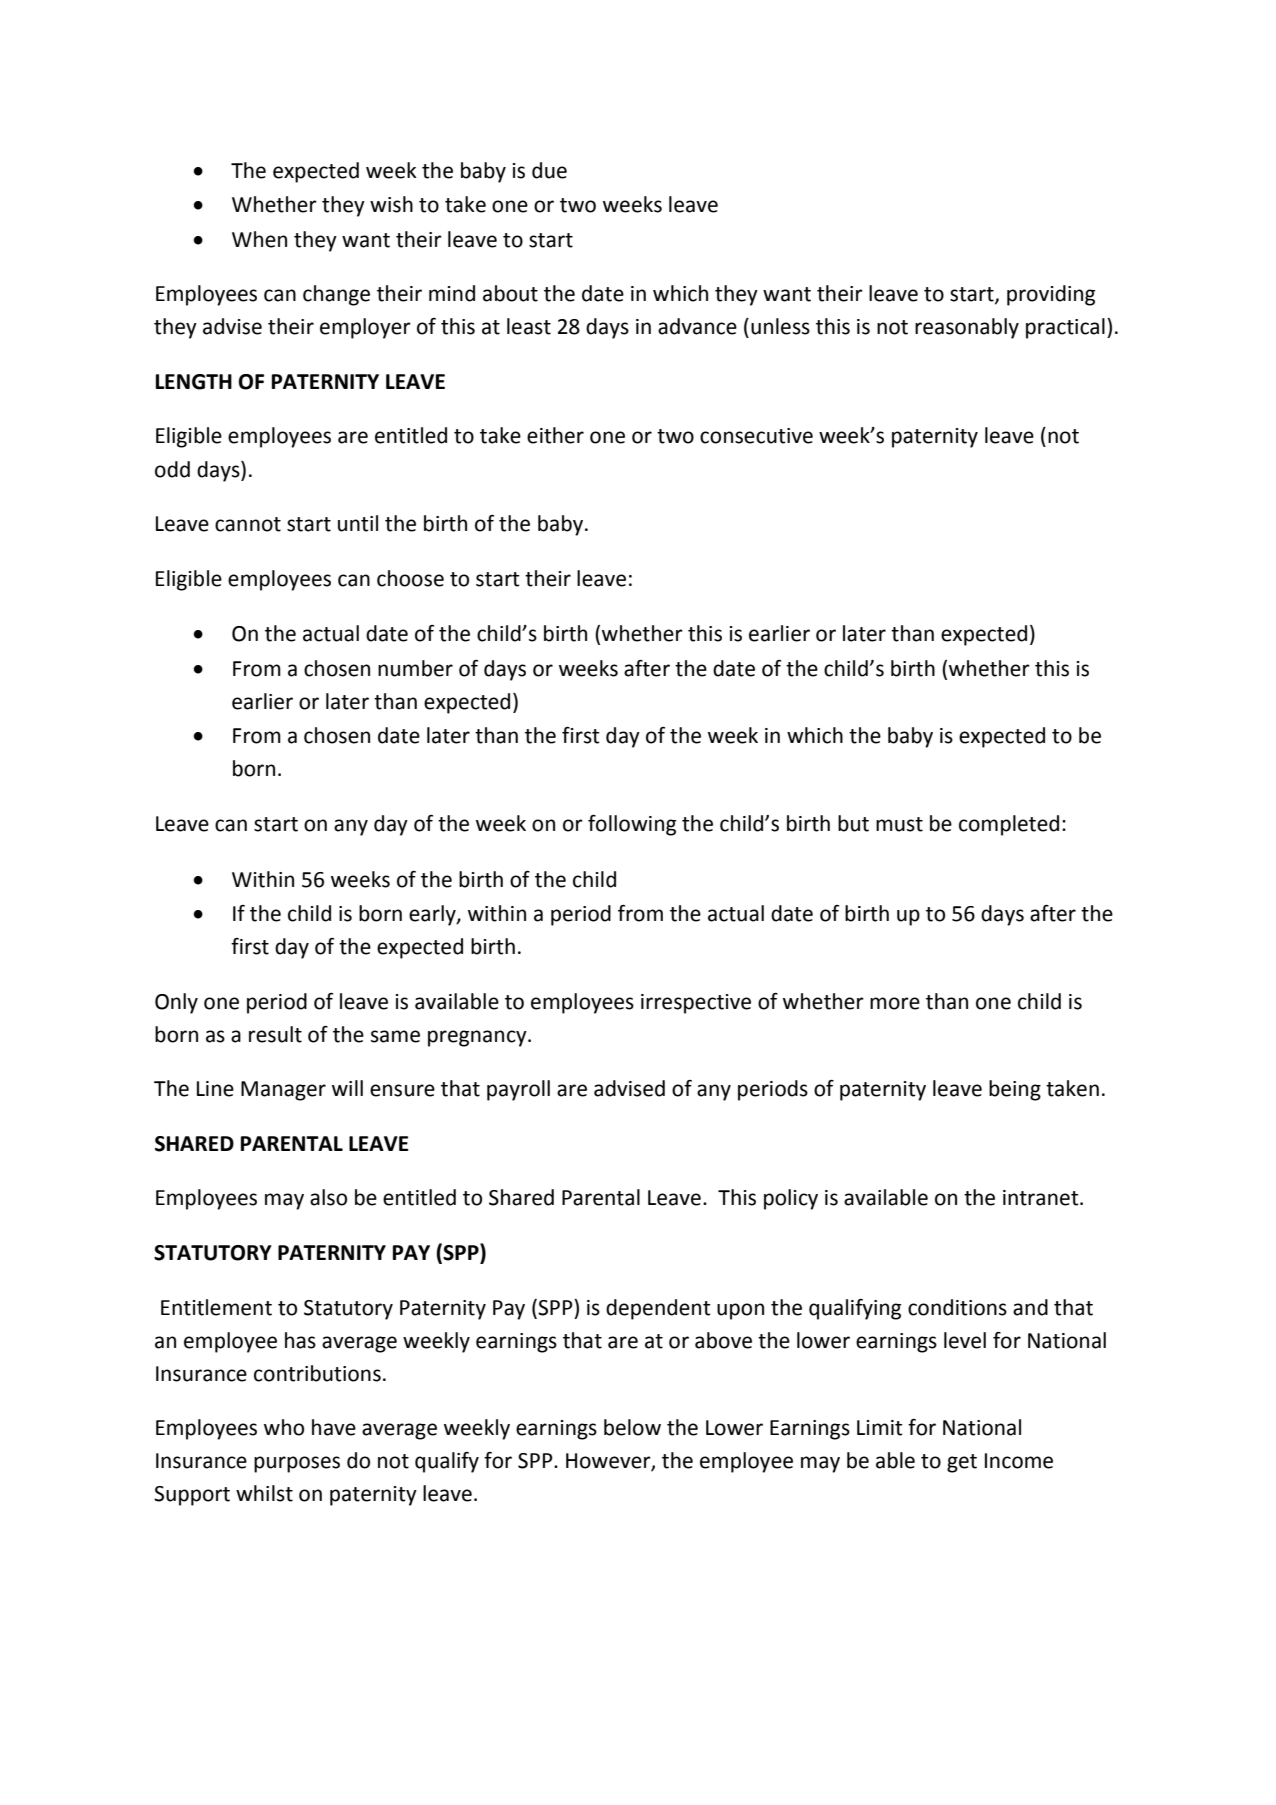 The image size is (1276, 1805). I want to click on purposes, so click(297, 1464).
